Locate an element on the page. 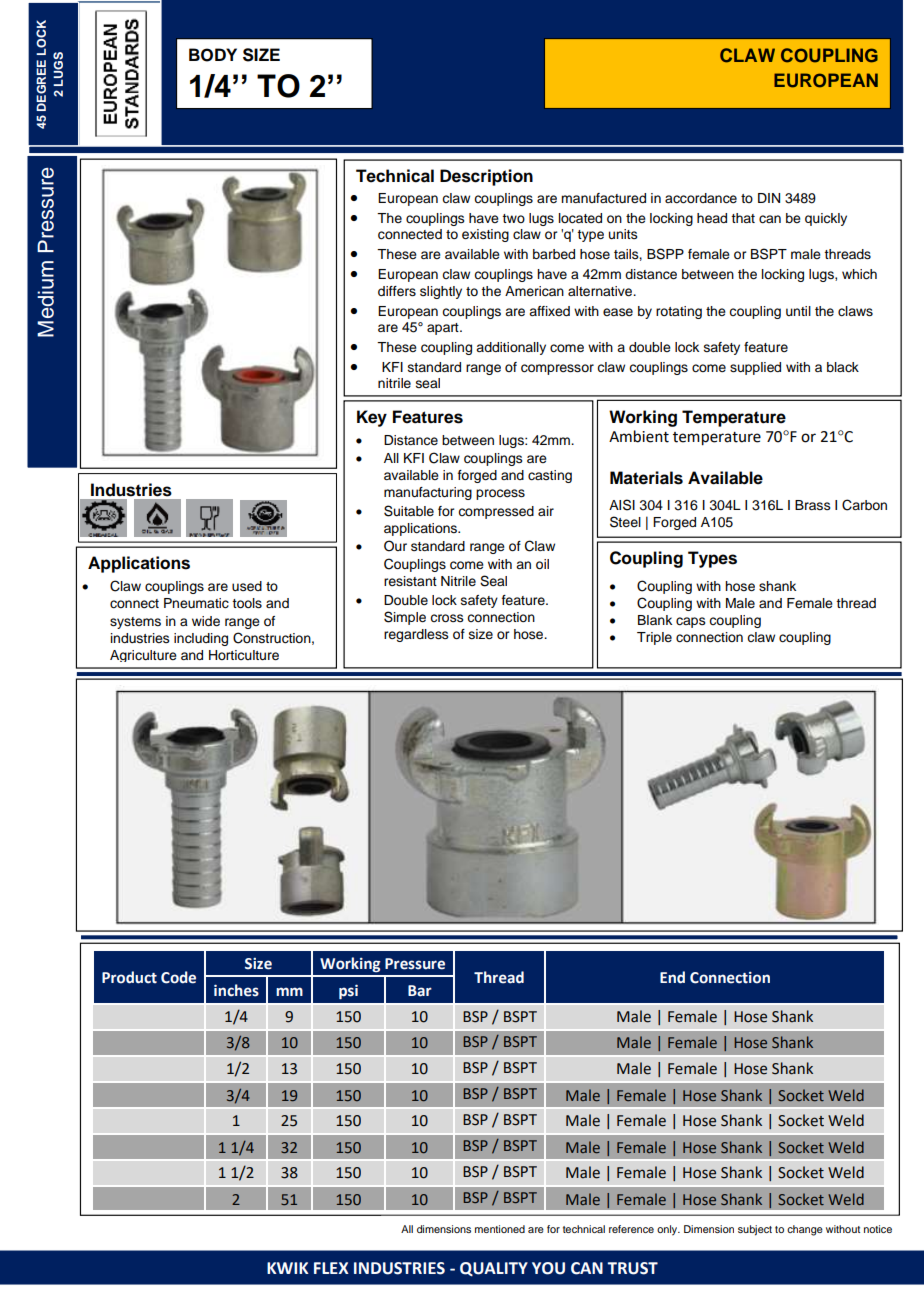  psi is located at coordinates (348, 992).
